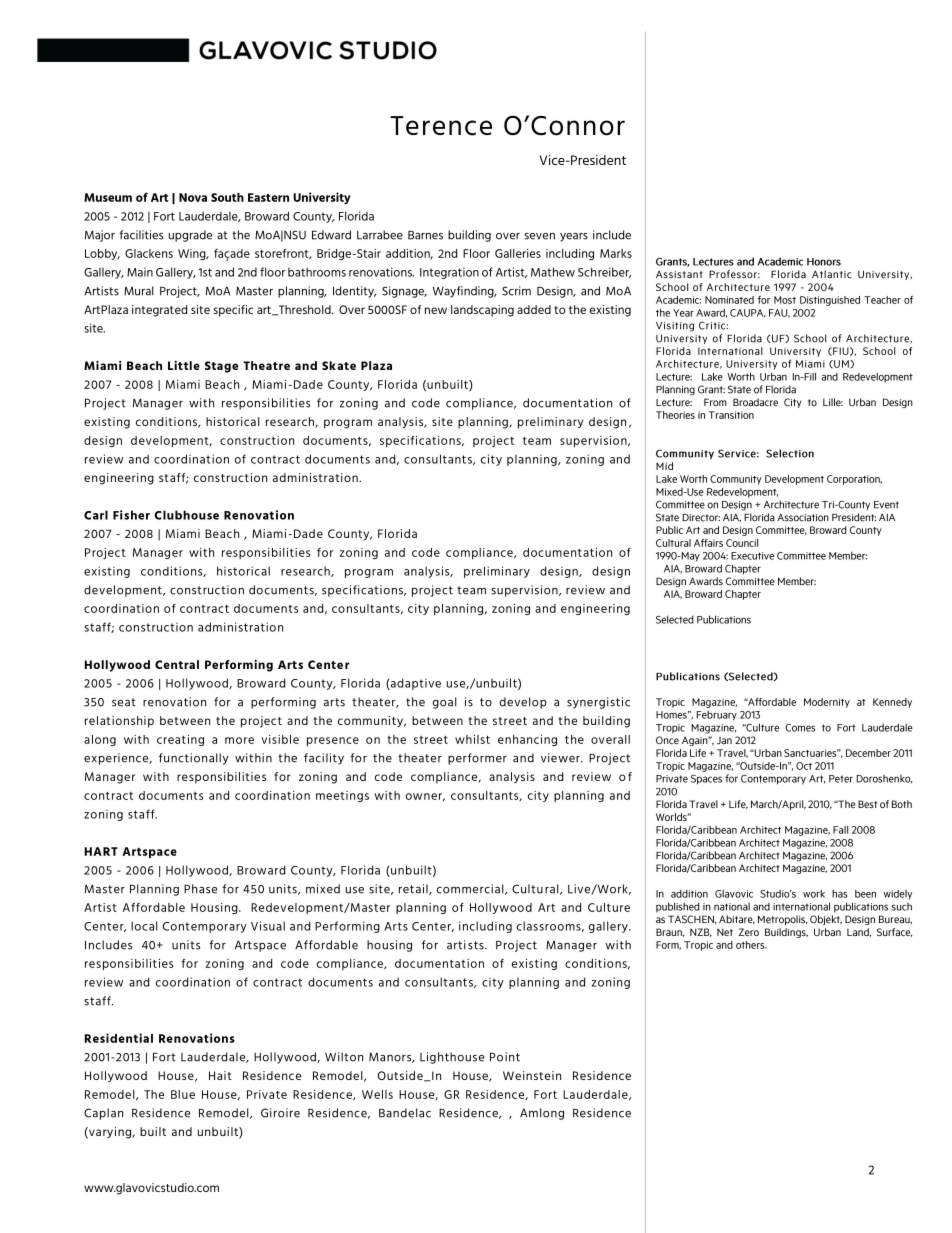 The height and width of the screenshot is (1233, 952). Describe the element at coordinates (445, 703) in the screenshot. I see `goal` at that location.
